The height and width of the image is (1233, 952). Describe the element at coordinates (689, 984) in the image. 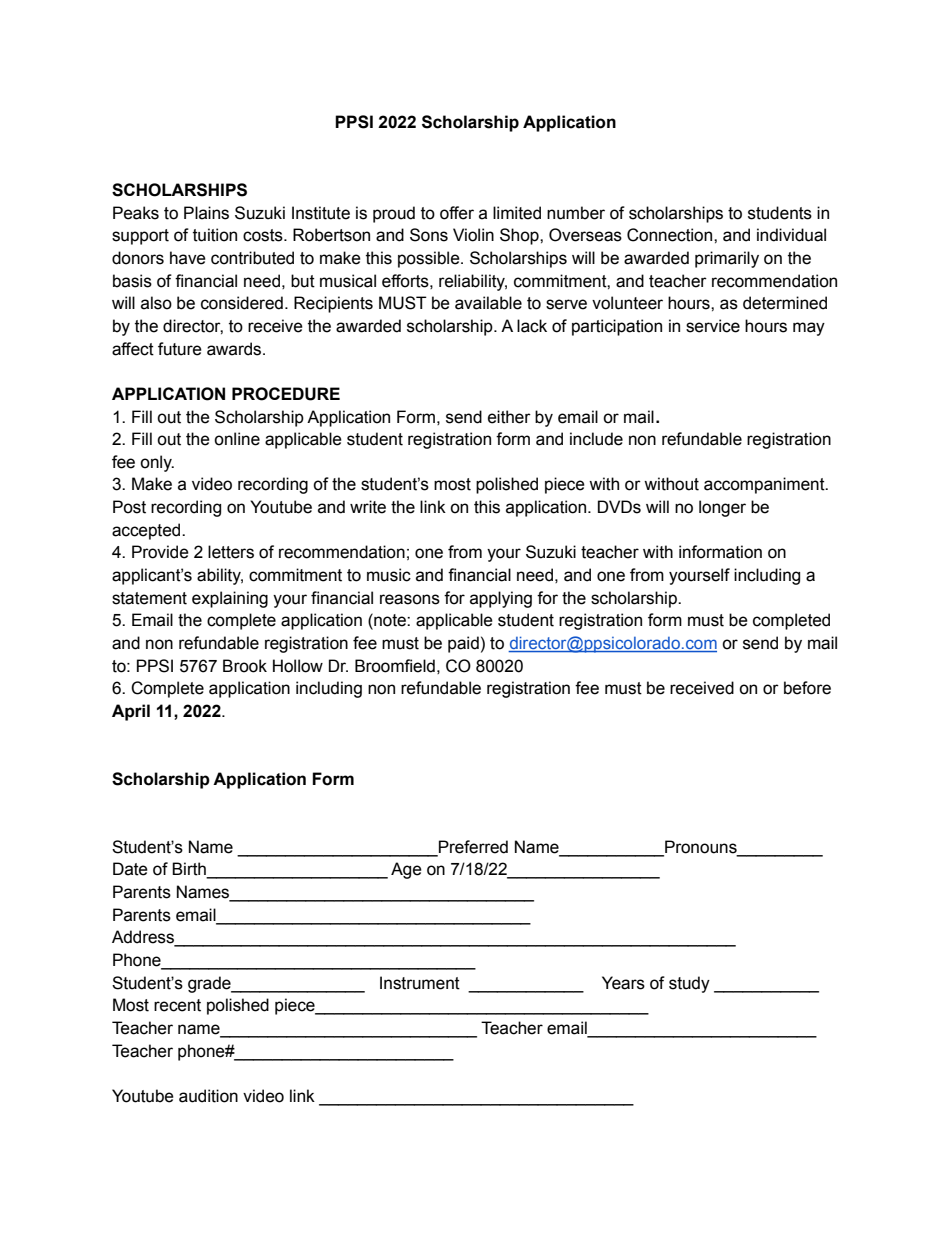

I see `study` at that location.
